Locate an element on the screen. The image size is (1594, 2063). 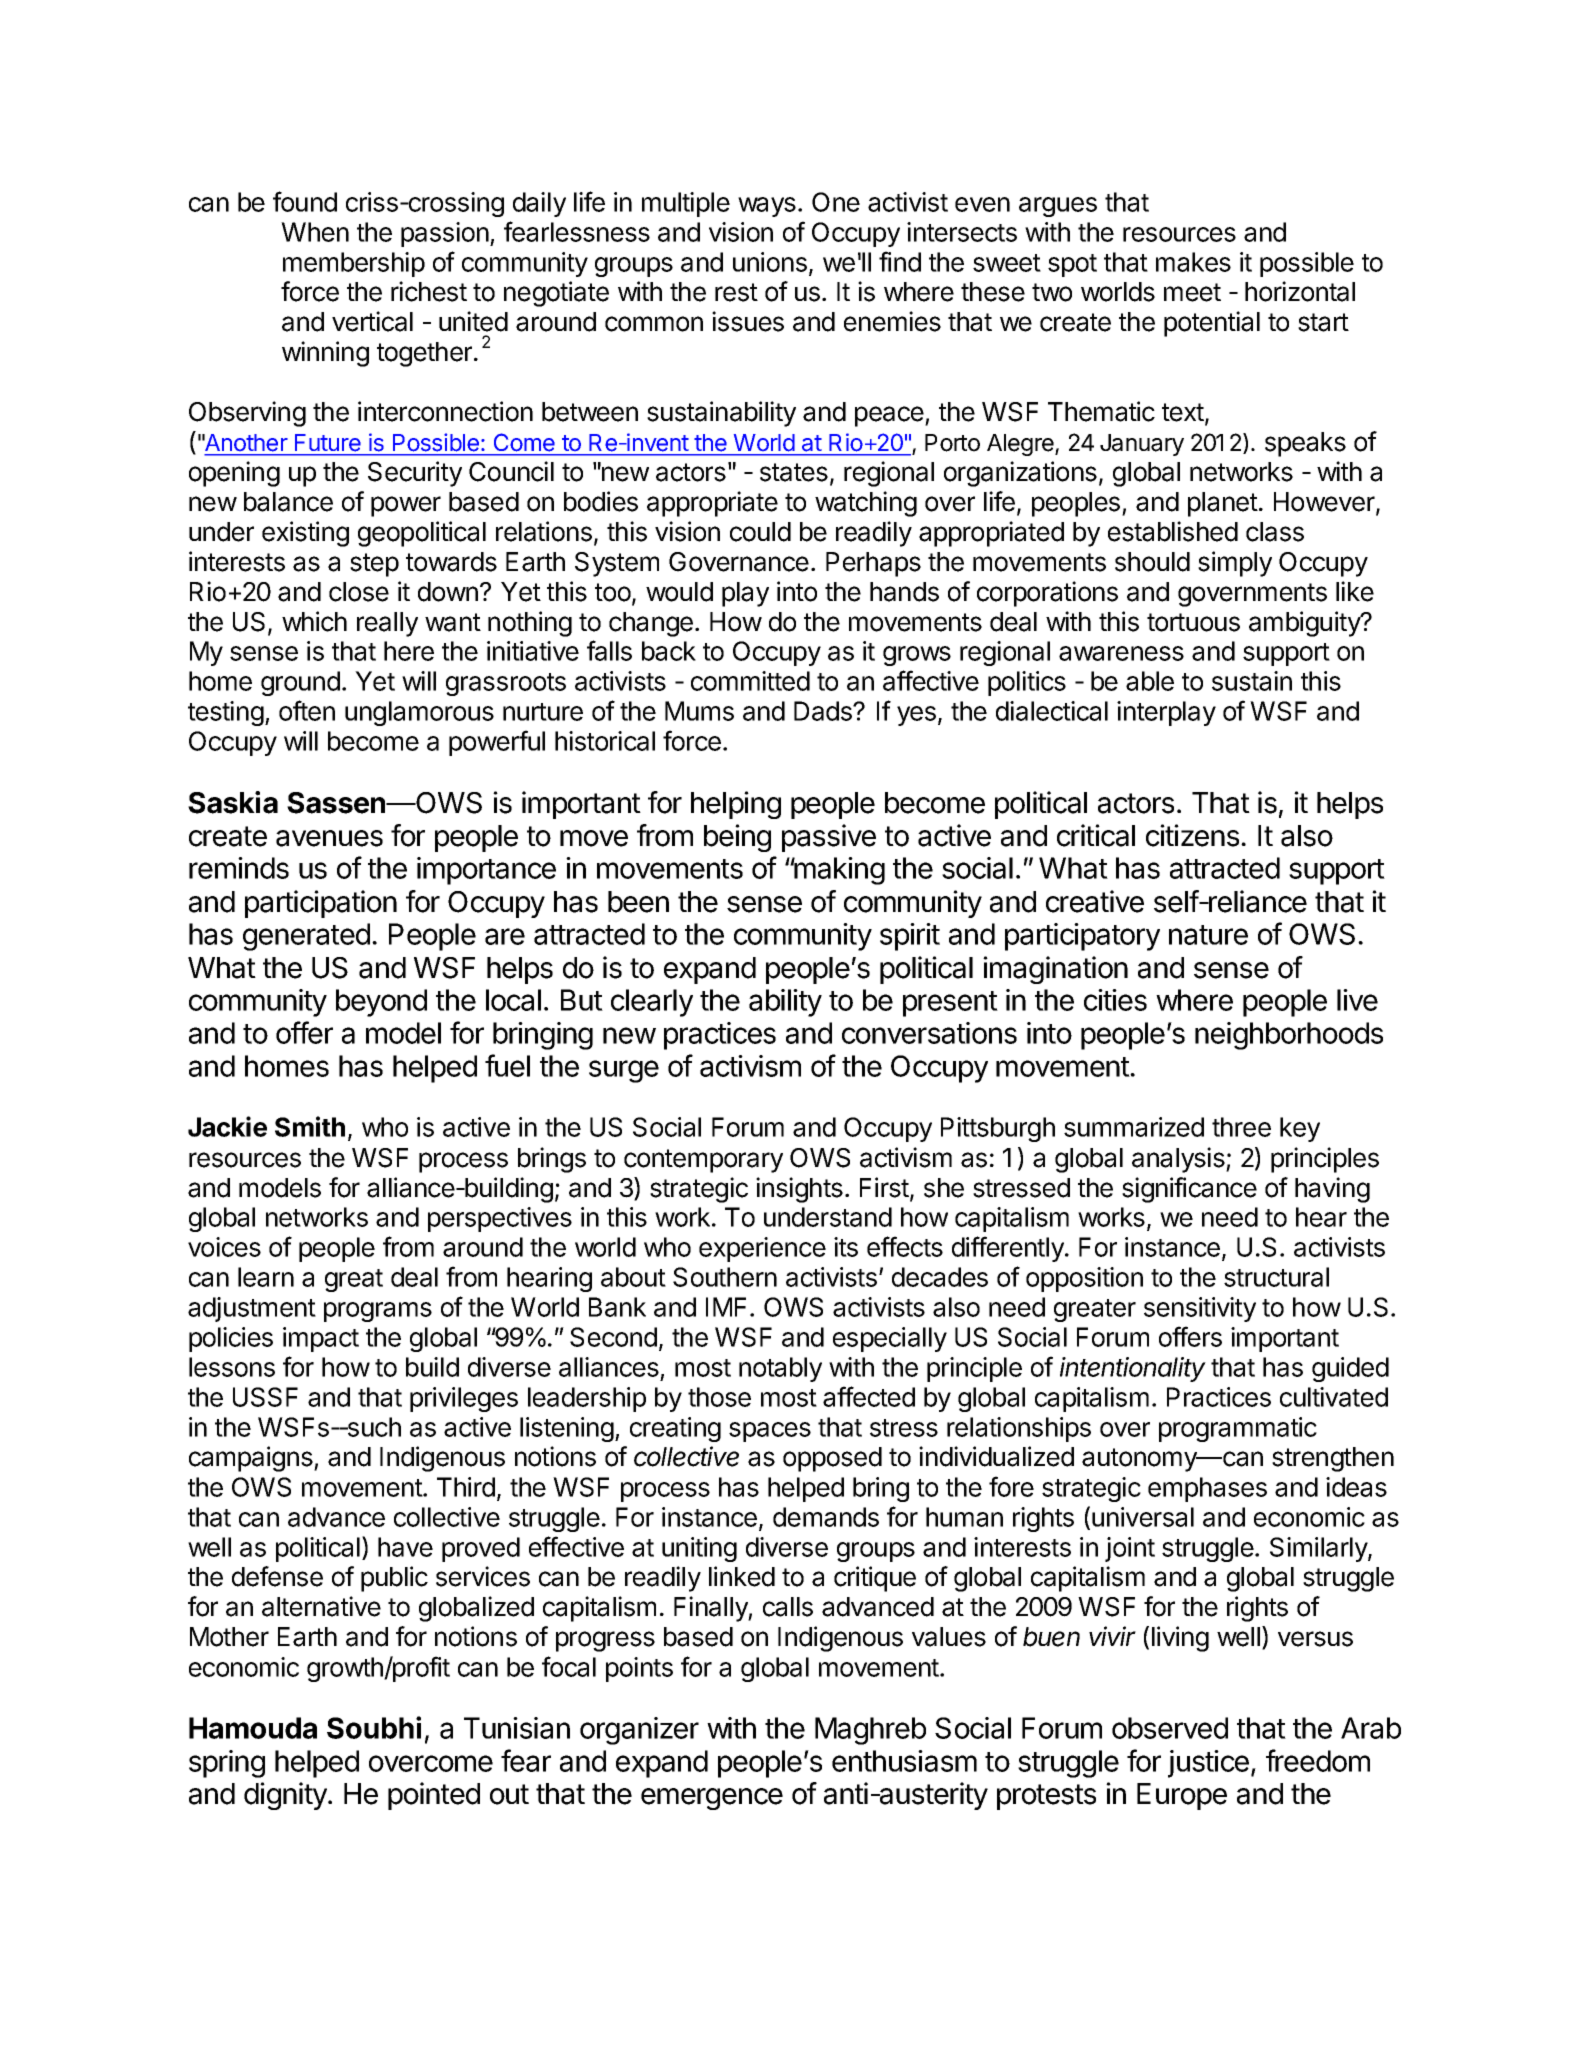
really is located at coordinates (387, 624).
